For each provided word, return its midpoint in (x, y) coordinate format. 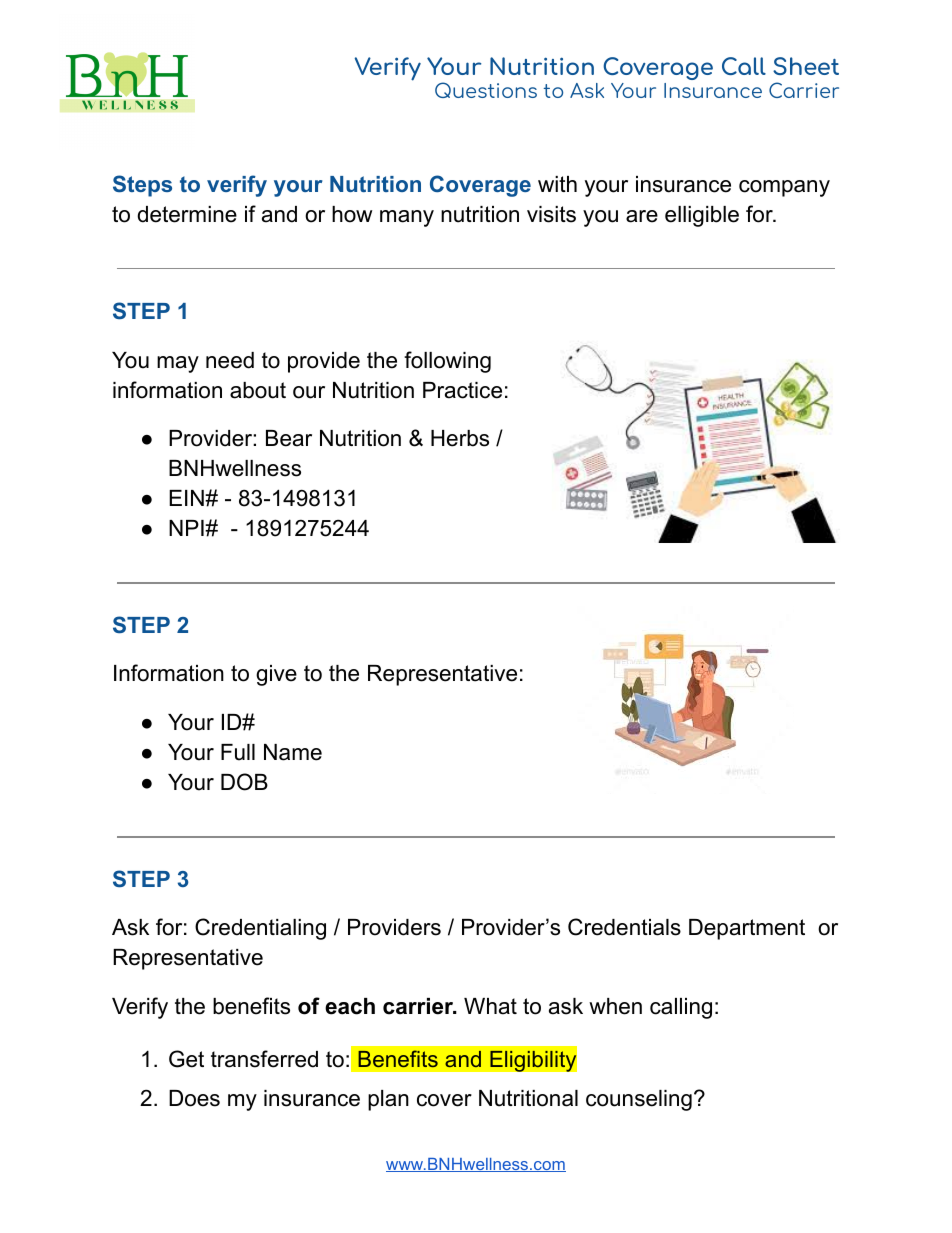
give (276, 675)
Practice (462, 390)
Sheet (806, 66)
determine (187, 214)
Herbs (460, 438)
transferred (264, 1059)
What (490, 1006)
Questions (486, 90)
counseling (639, 1100)
